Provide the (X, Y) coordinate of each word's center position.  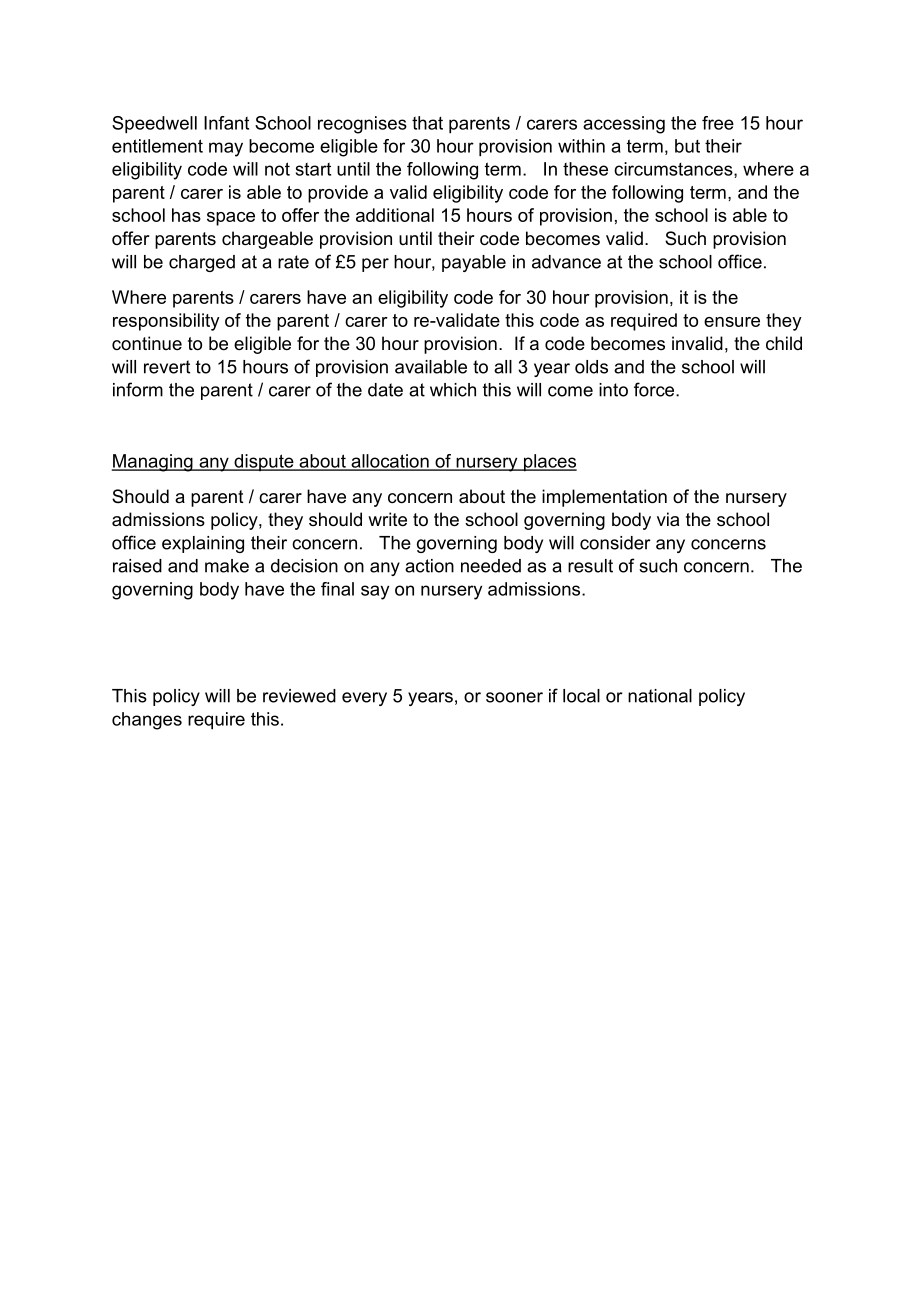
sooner (514, 697)
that (427, 123)
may (226, 149)
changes (147, 721)
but (687, 146)
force (655, 389)
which (453, 390)
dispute (264, 462)
